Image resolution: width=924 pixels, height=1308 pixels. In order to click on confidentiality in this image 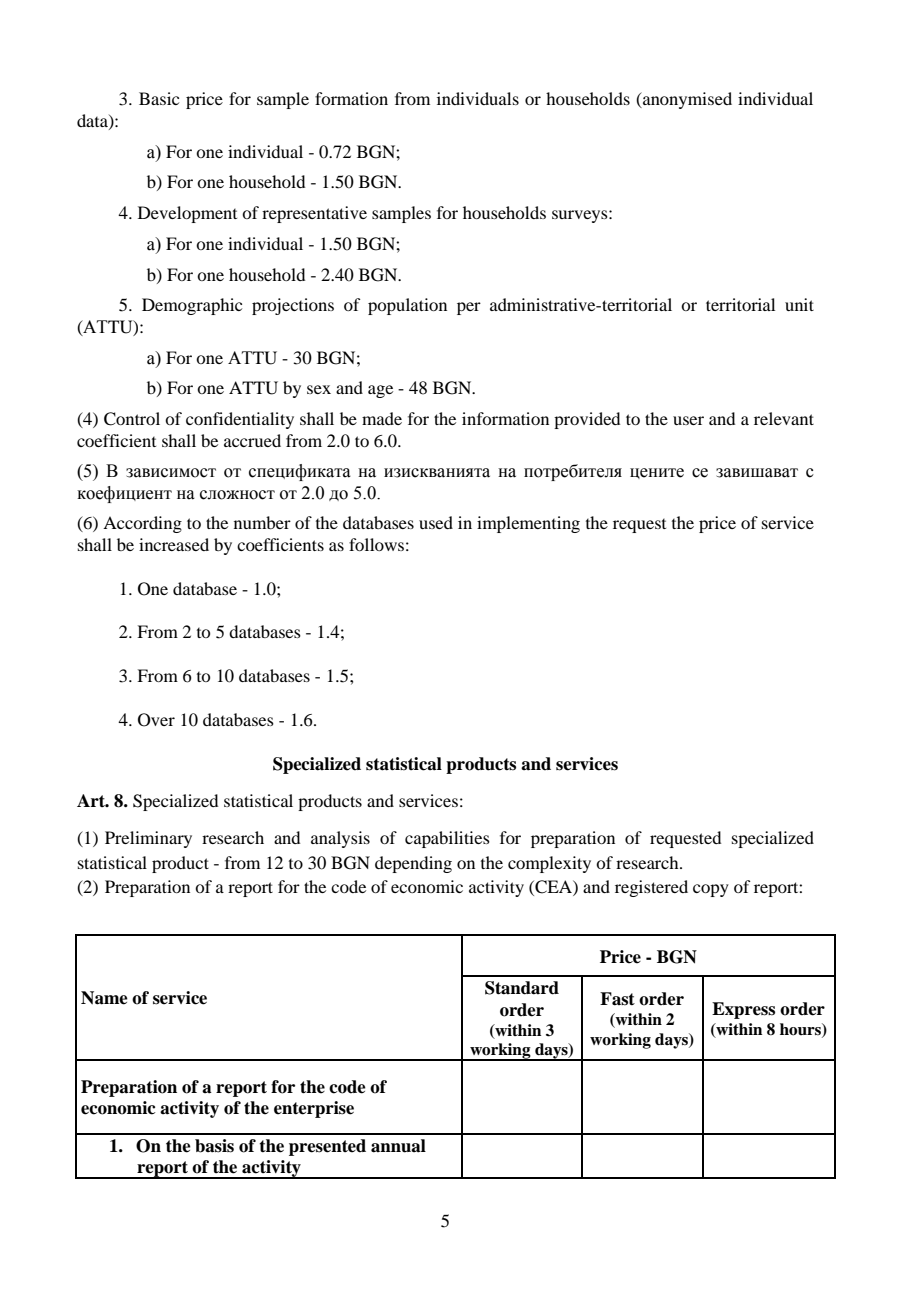, I will do `click(240, 420)`.
